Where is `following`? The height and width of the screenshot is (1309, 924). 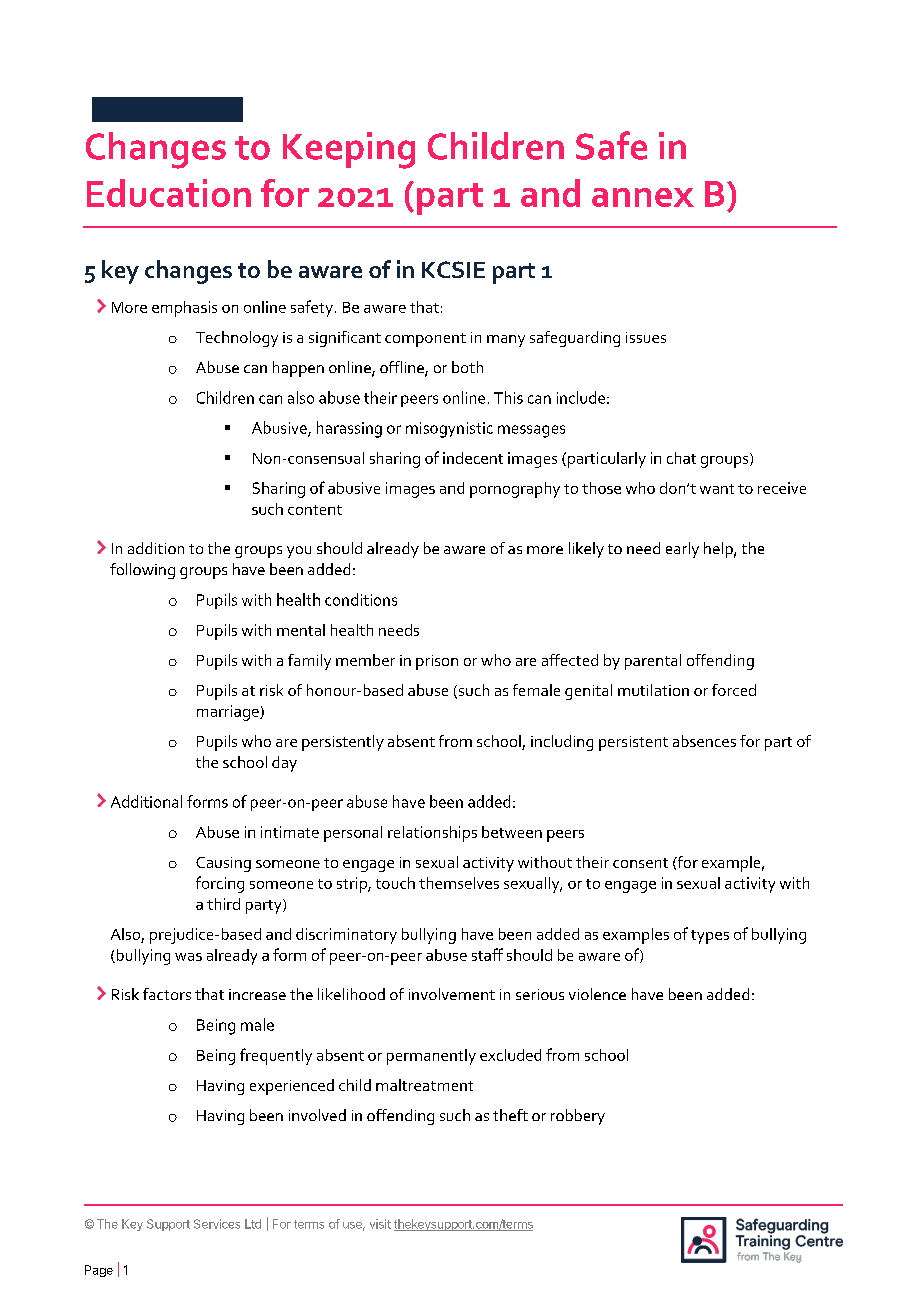
following is located at coordinates (142, 571).
